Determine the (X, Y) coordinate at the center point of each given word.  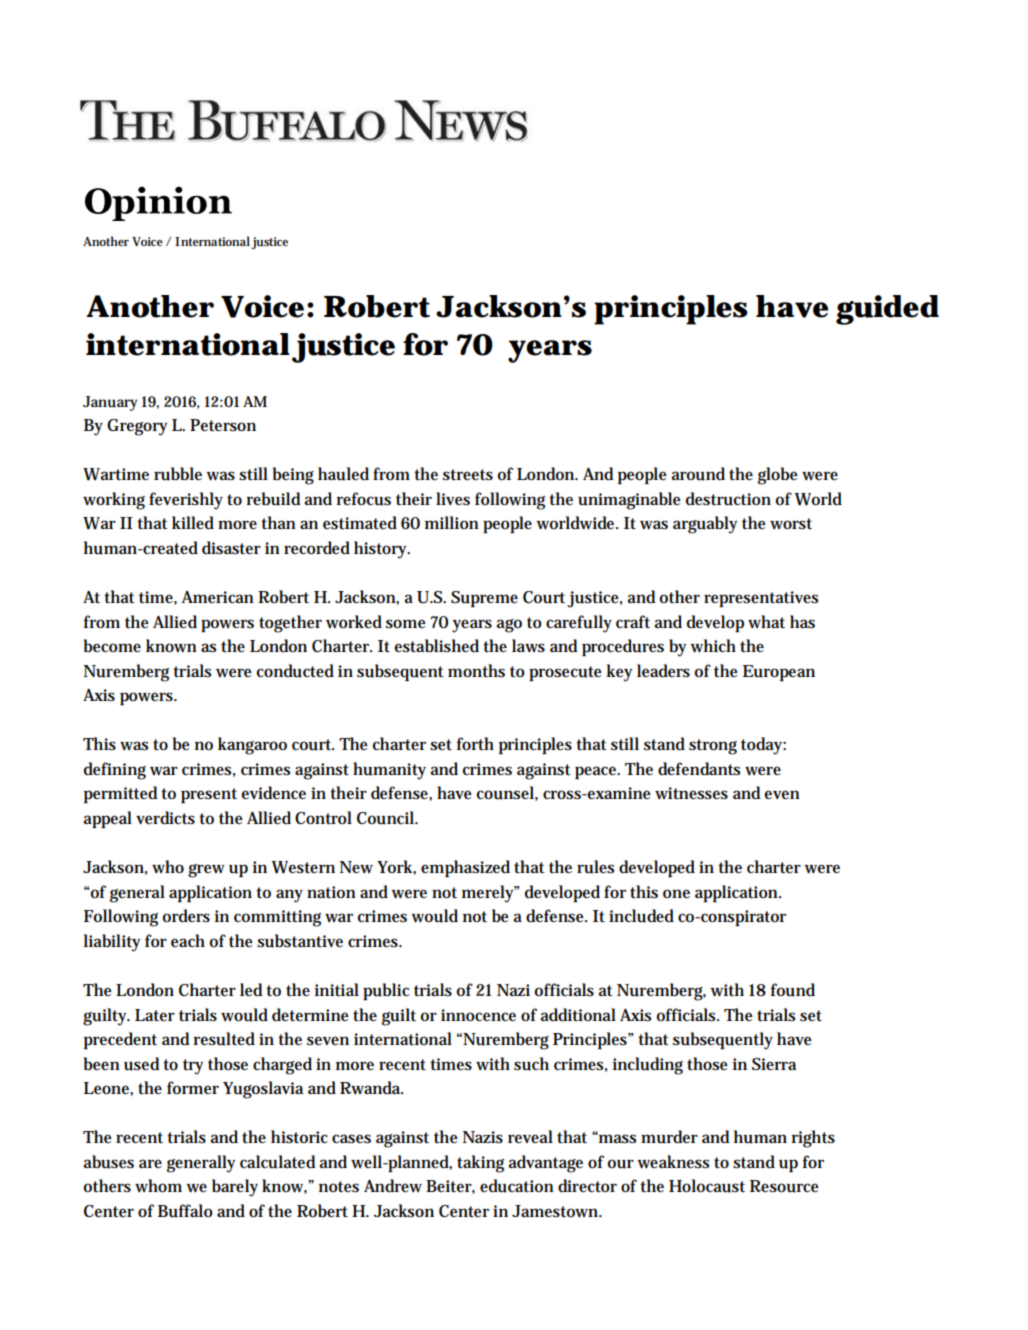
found (792, 990)
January (110, 403)
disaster (231, 548)
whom (158, 1186)
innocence (478, 1015)
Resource (784, 1186)
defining (115, 771)
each (188, 940)
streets (468, 475)
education (517, 1186)
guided (887, 310)
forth (475, 744)
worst (791, 524)
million (452, 522)
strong (713, 747)
